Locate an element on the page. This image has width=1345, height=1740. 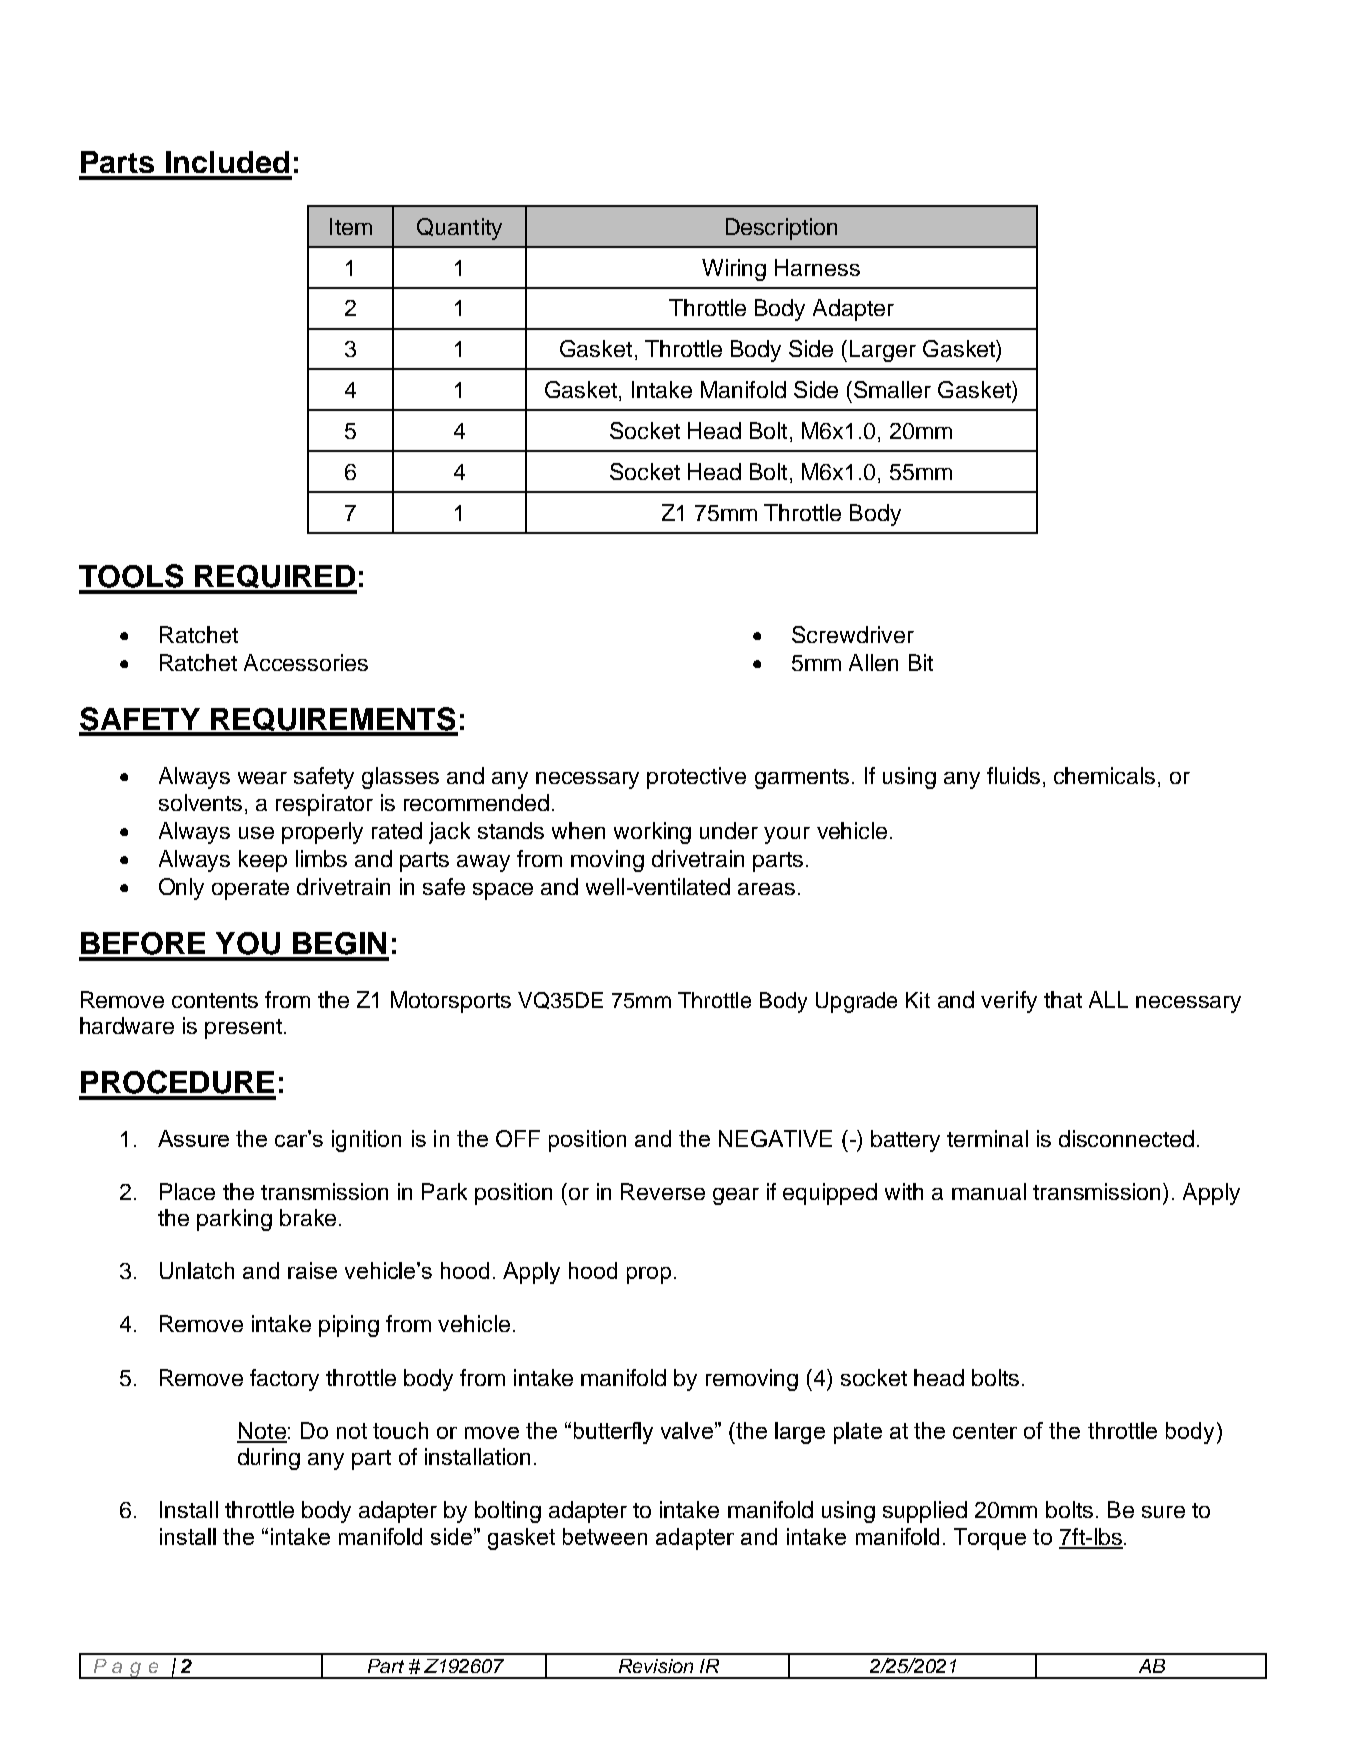
working is located at coordinates (652, 833).
